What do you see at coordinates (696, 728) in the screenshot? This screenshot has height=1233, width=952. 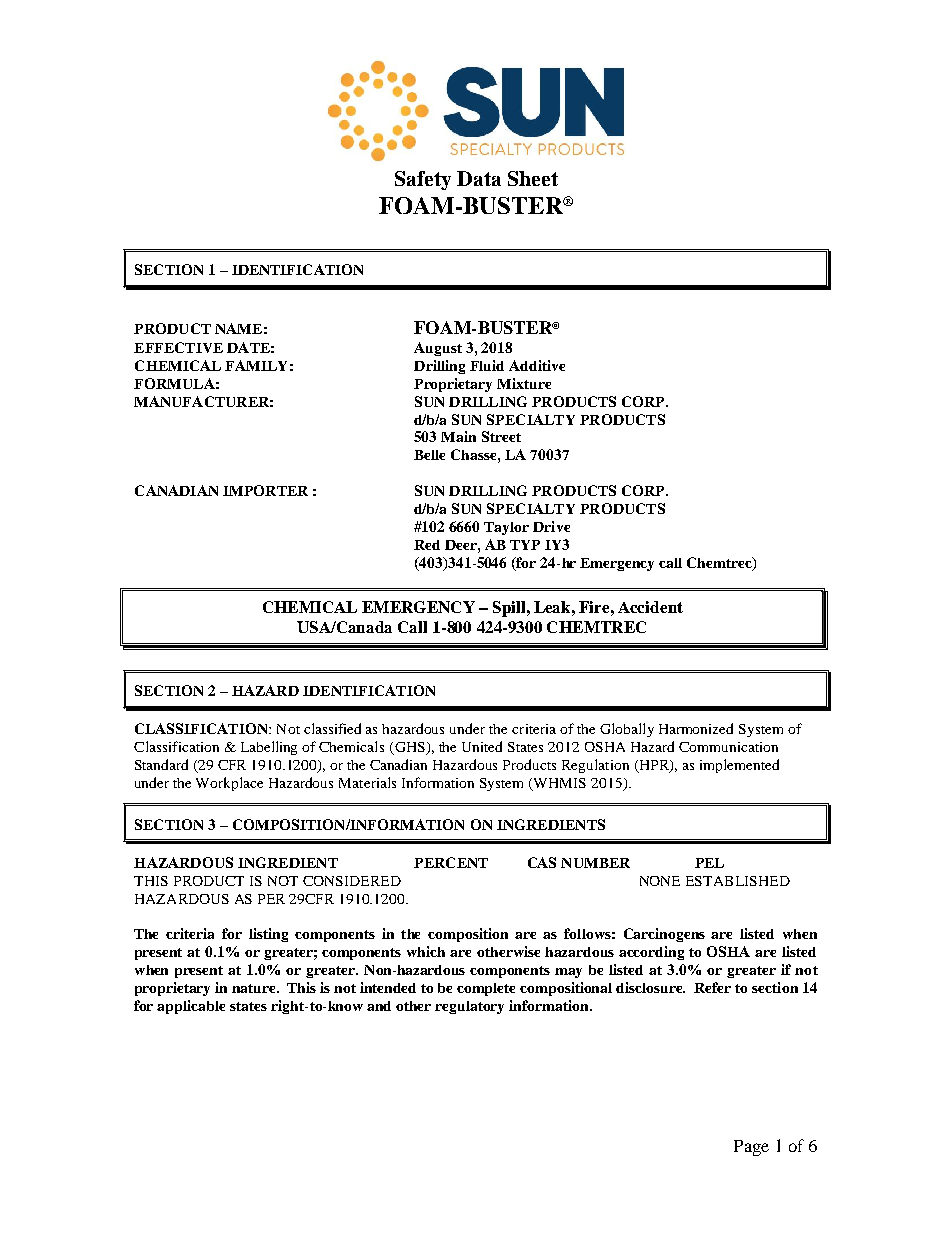 I see `Harmonized` at bounding box center [696, 728].
